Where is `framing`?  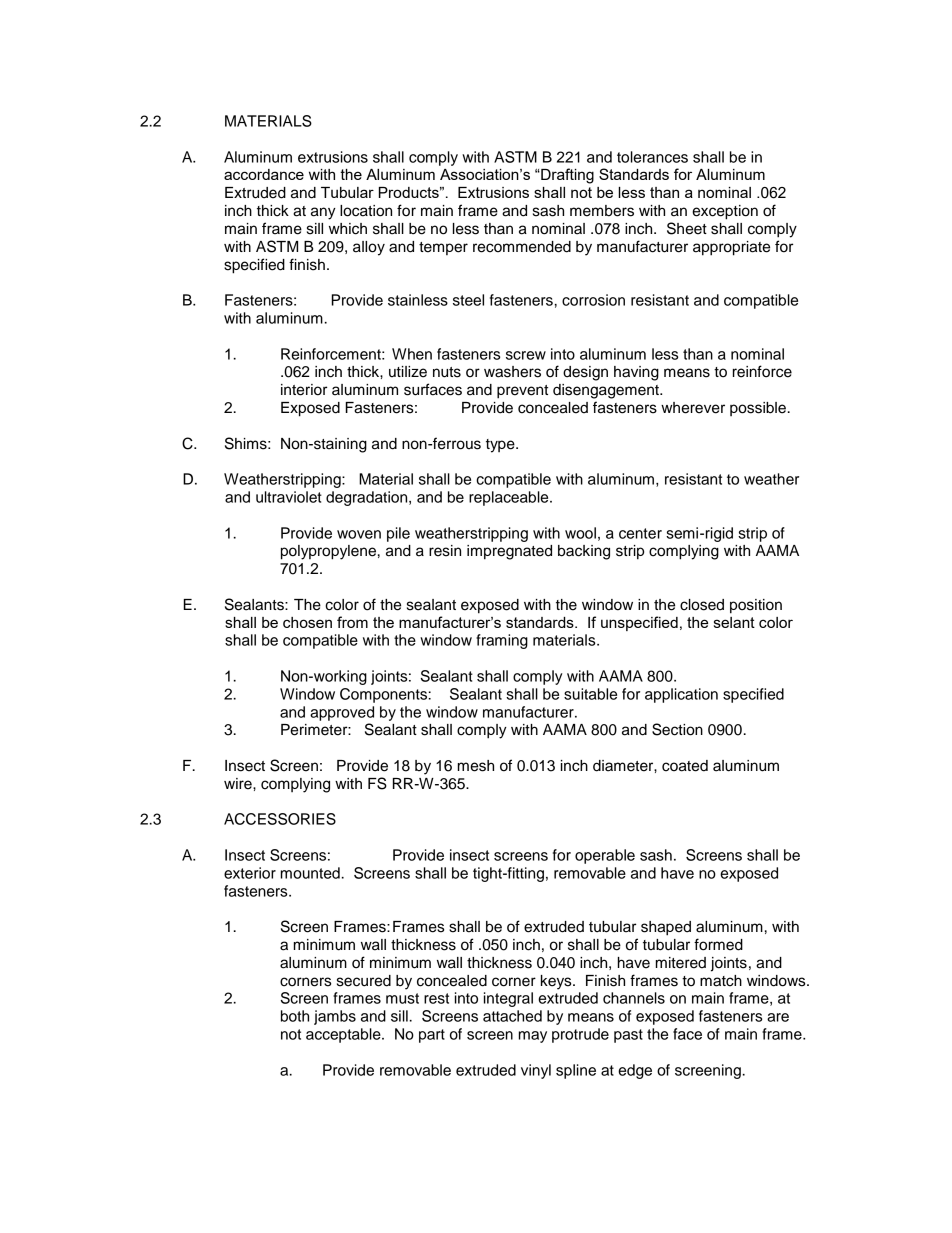
framing is located at coordinates (502, 641).
